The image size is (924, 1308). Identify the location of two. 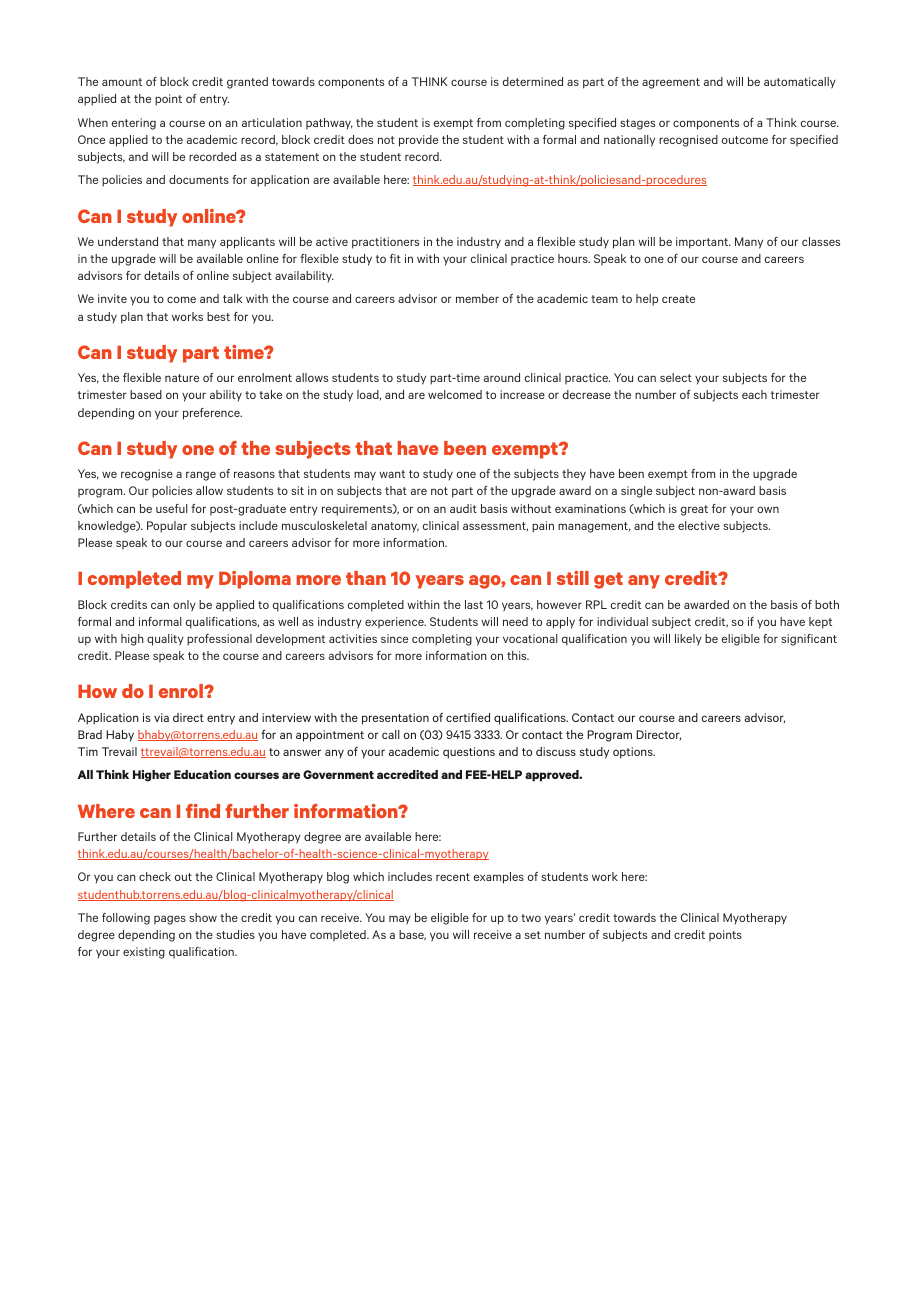
(531, 918).
